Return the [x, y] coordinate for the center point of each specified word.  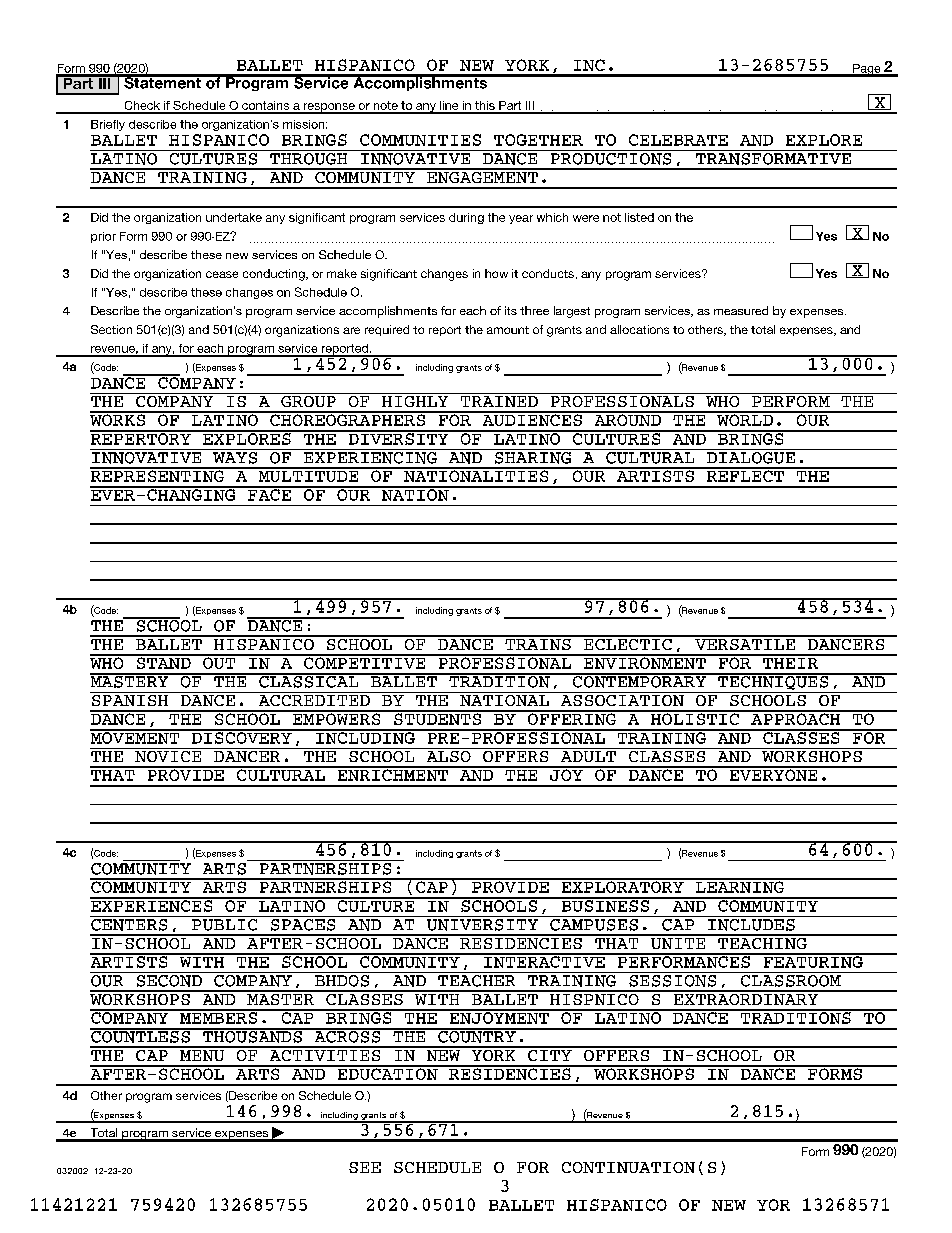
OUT [219, 662]
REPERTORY [141, 438]
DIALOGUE [751, 456]
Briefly [108, 125]
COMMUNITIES [420, 140]
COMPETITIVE [365, 662]
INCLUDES [751, 923]
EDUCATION [387, 1073]
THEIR [790, 662]
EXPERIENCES [152, 905]
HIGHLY [415, 400]
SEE [365, 1167]
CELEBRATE [678, 140]
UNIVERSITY [482, 923]
